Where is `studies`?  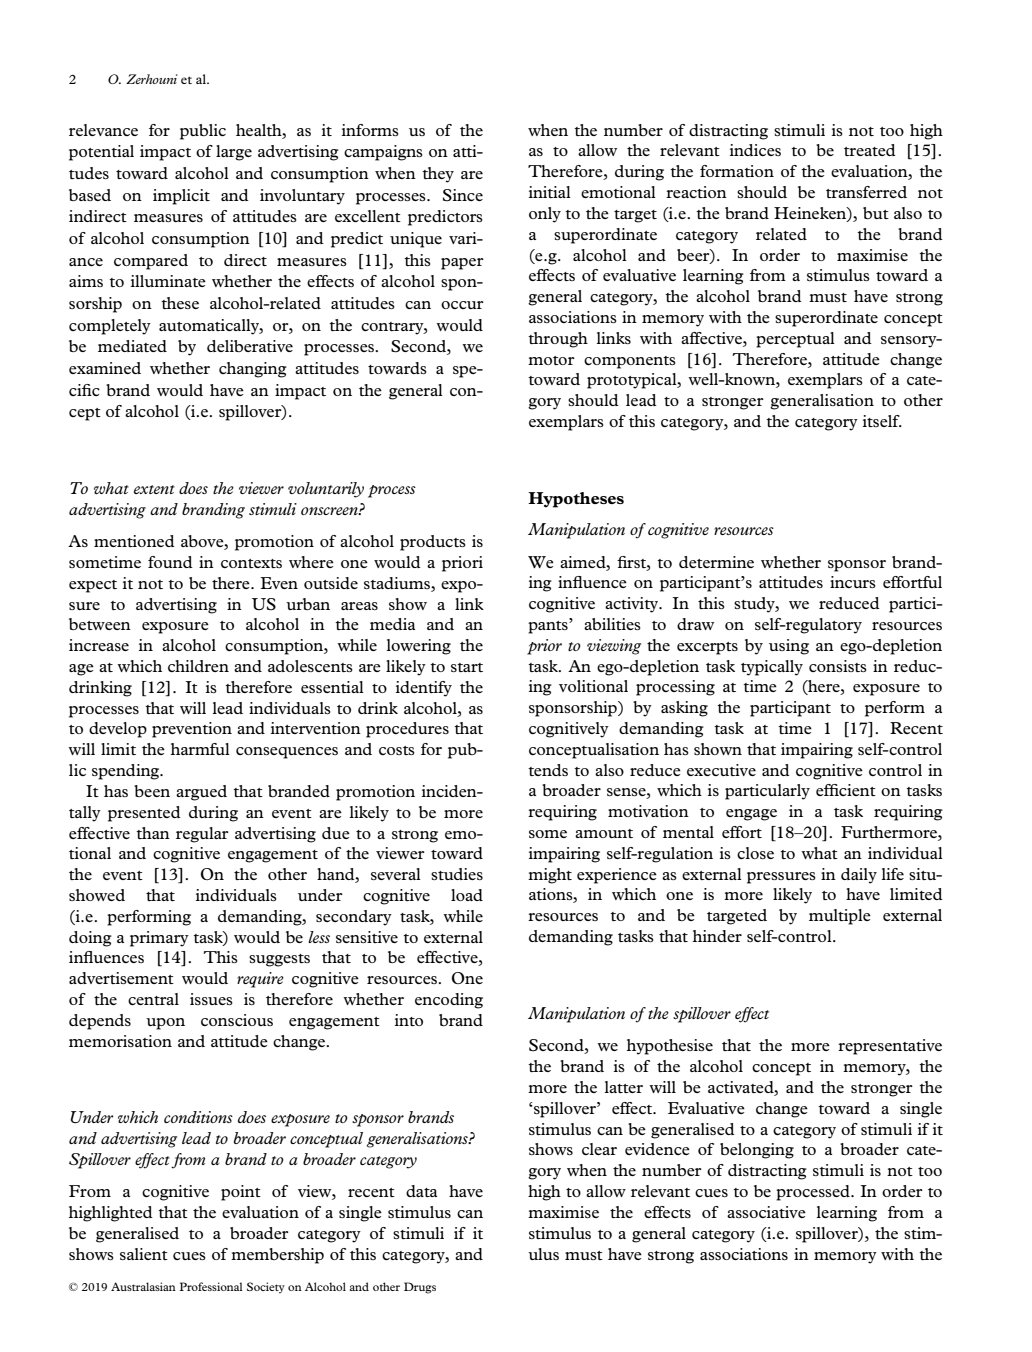 studies is located at coordinates (457, 874).
